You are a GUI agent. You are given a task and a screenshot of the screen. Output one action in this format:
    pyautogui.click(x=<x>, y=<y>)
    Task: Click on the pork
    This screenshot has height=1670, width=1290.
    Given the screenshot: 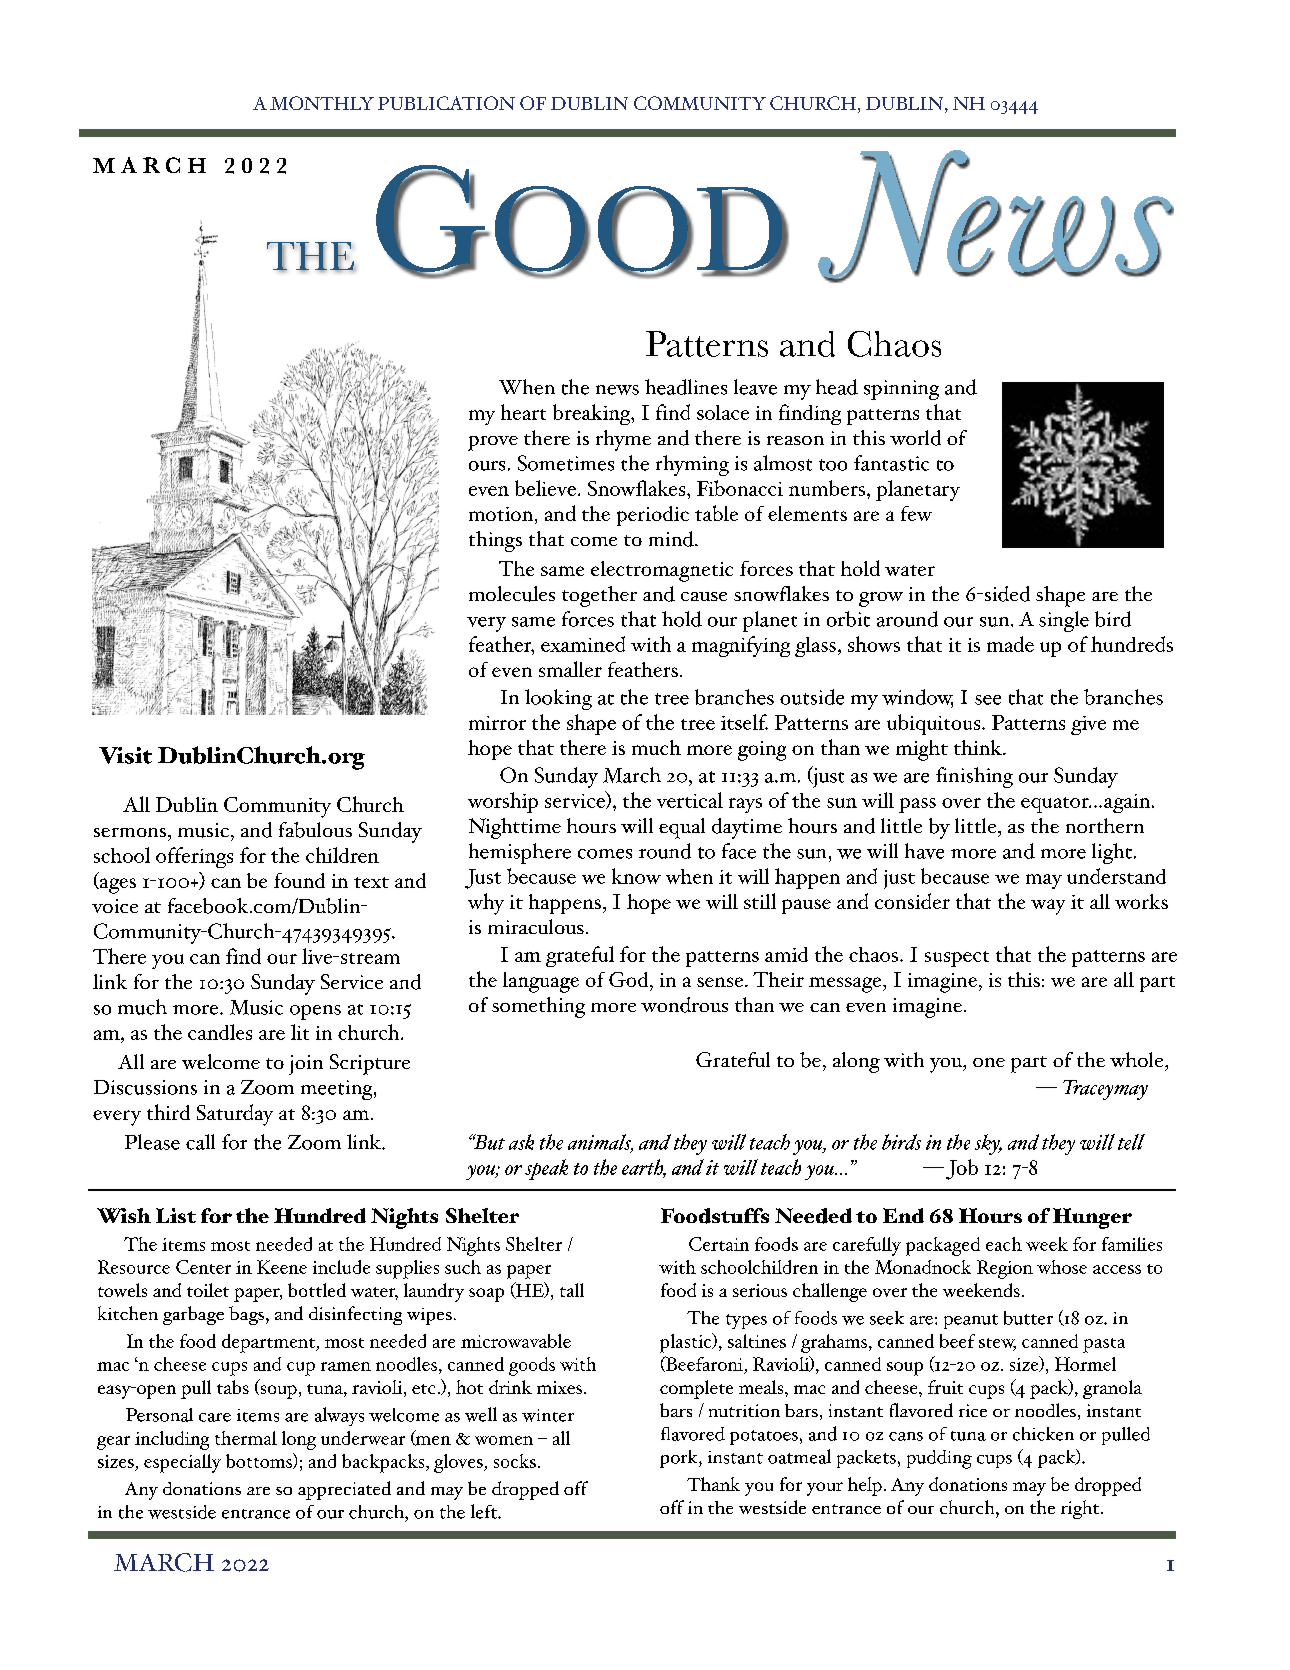 What is the action you would take?
    pyautogui.click(x=680, y=1459)
